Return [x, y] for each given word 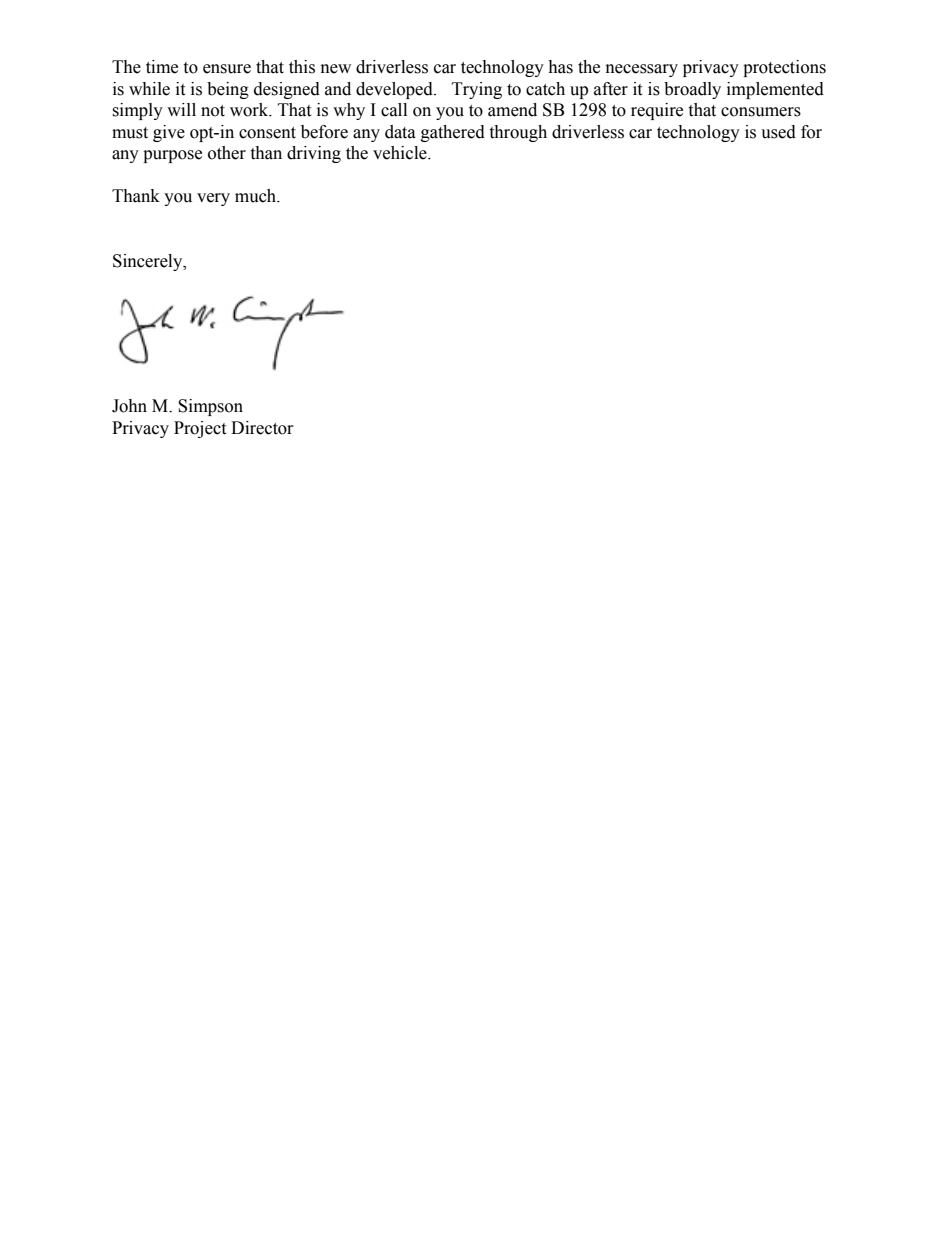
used [778, 132]
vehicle [401, 153]
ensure [227, 69]
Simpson [210, 407]
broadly [692, 90]
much [257, 196]
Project [200, 429]
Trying [477, 90]
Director [262, 428]
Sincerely [149, 262]
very [213, 199]
